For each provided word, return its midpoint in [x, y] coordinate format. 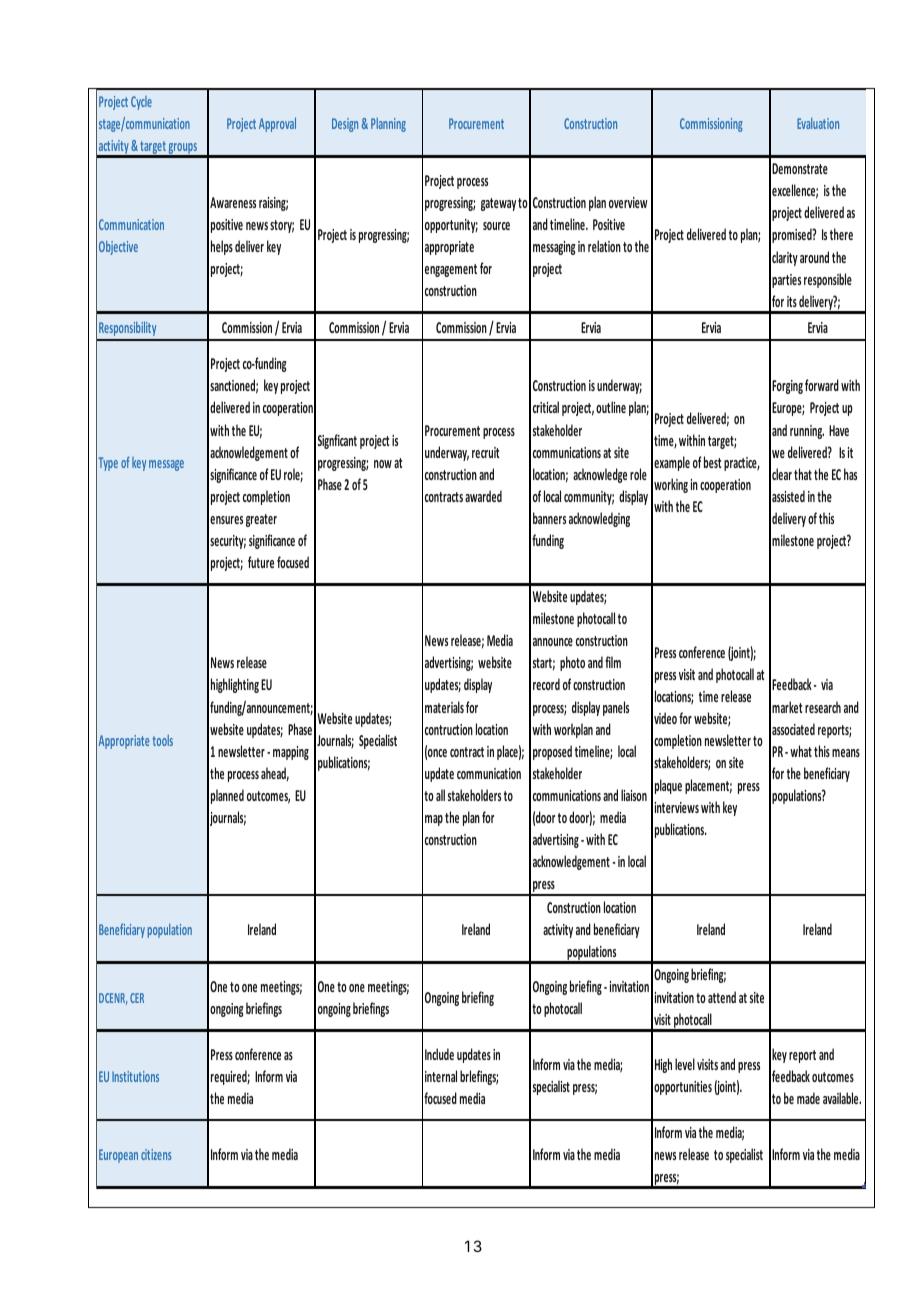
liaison [634, 795]
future [261, 562]
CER [137, 998]
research [823, 707]
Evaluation [818, 123]
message [166, 465]
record [546, 684]
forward [822, 385]
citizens [156, 1154]
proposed [552, 752]
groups [183, 150]
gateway [498, 204]
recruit [485, 452]
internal [441, 1076]
